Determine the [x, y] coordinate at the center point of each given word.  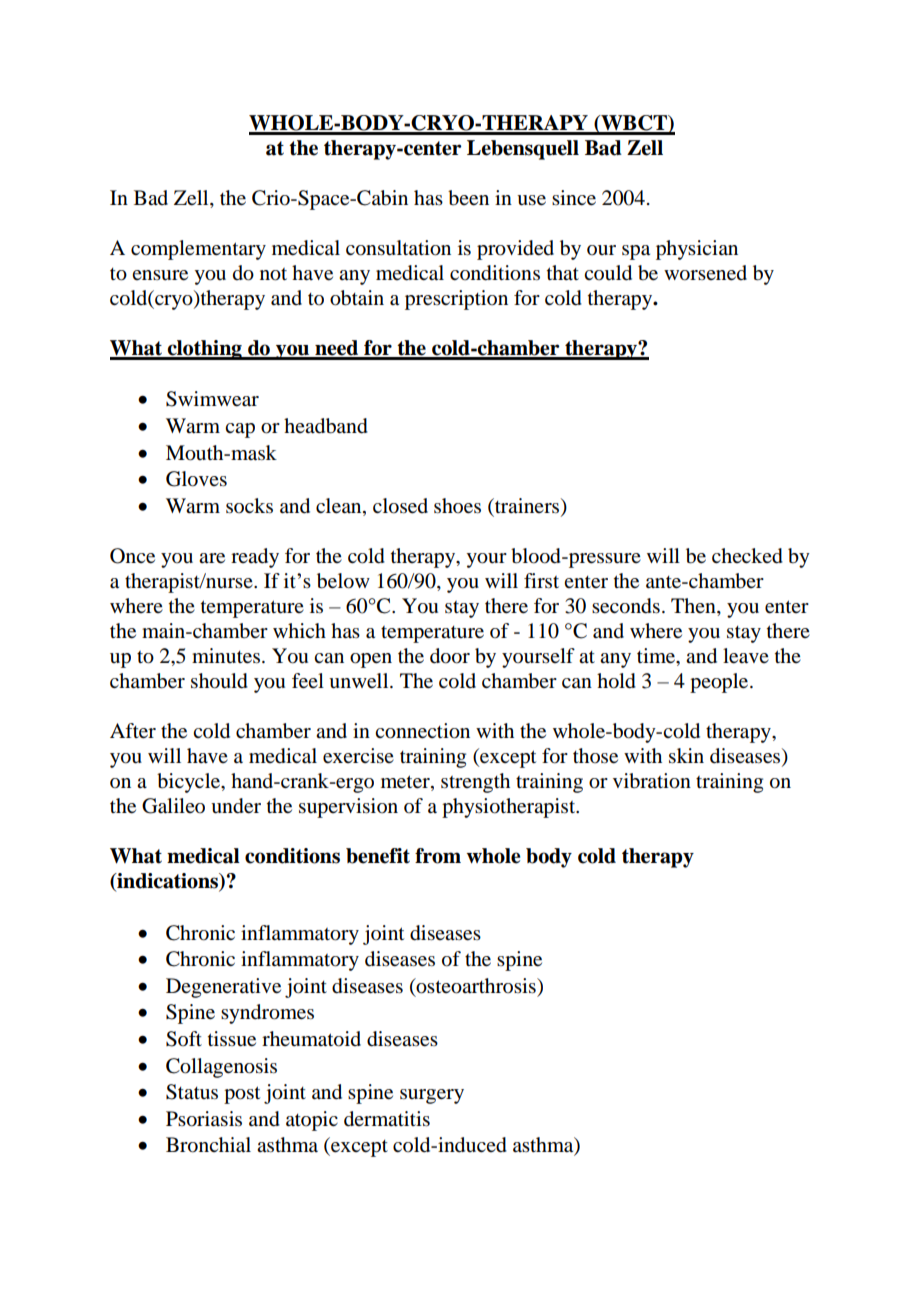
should [219, 681]
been [468, 198]
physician [697, 250]
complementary [198, 250]
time [657, 656]
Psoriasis [204, 1119]
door [450, 656]
